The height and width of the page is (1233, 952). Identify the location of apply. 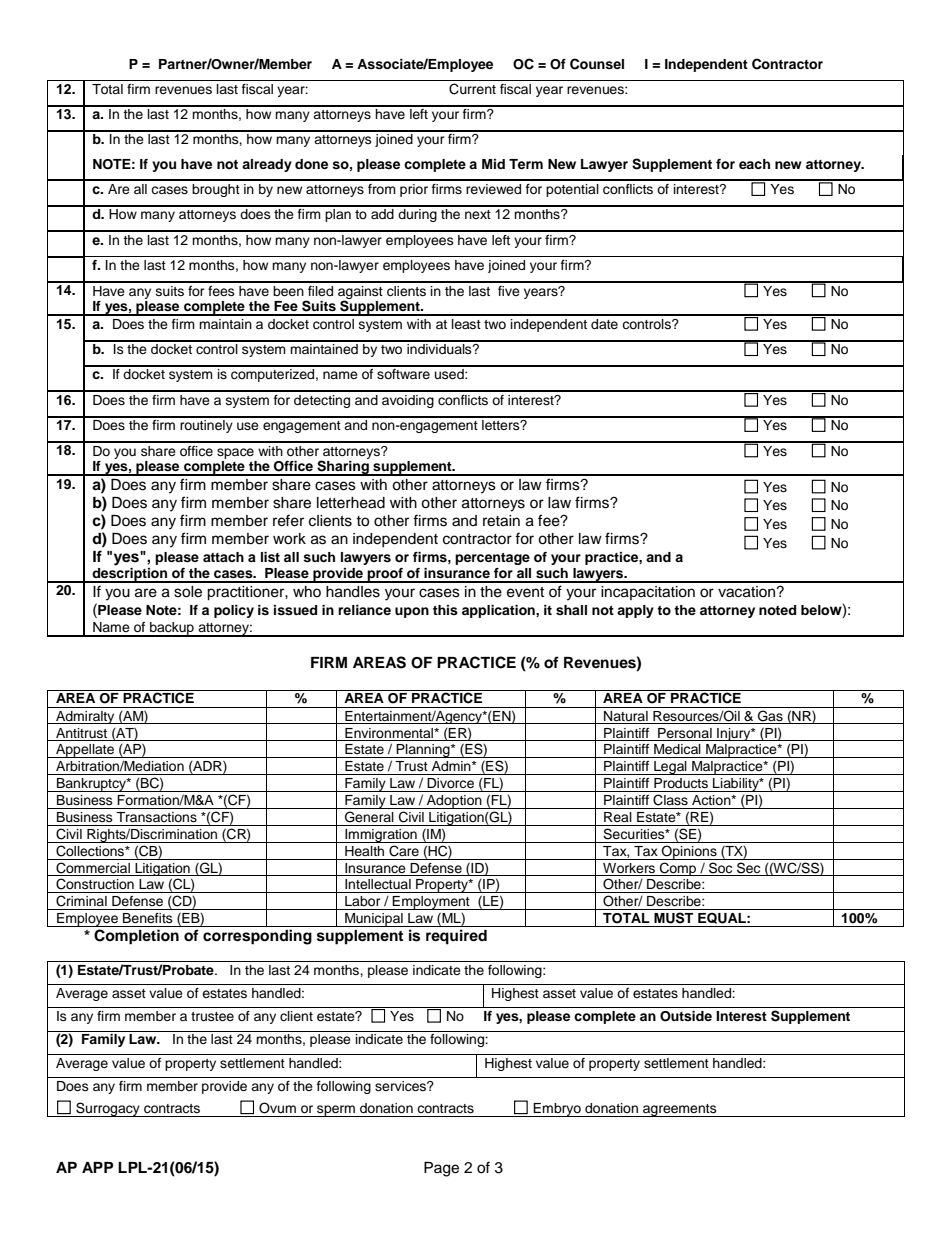
(635, 611).
